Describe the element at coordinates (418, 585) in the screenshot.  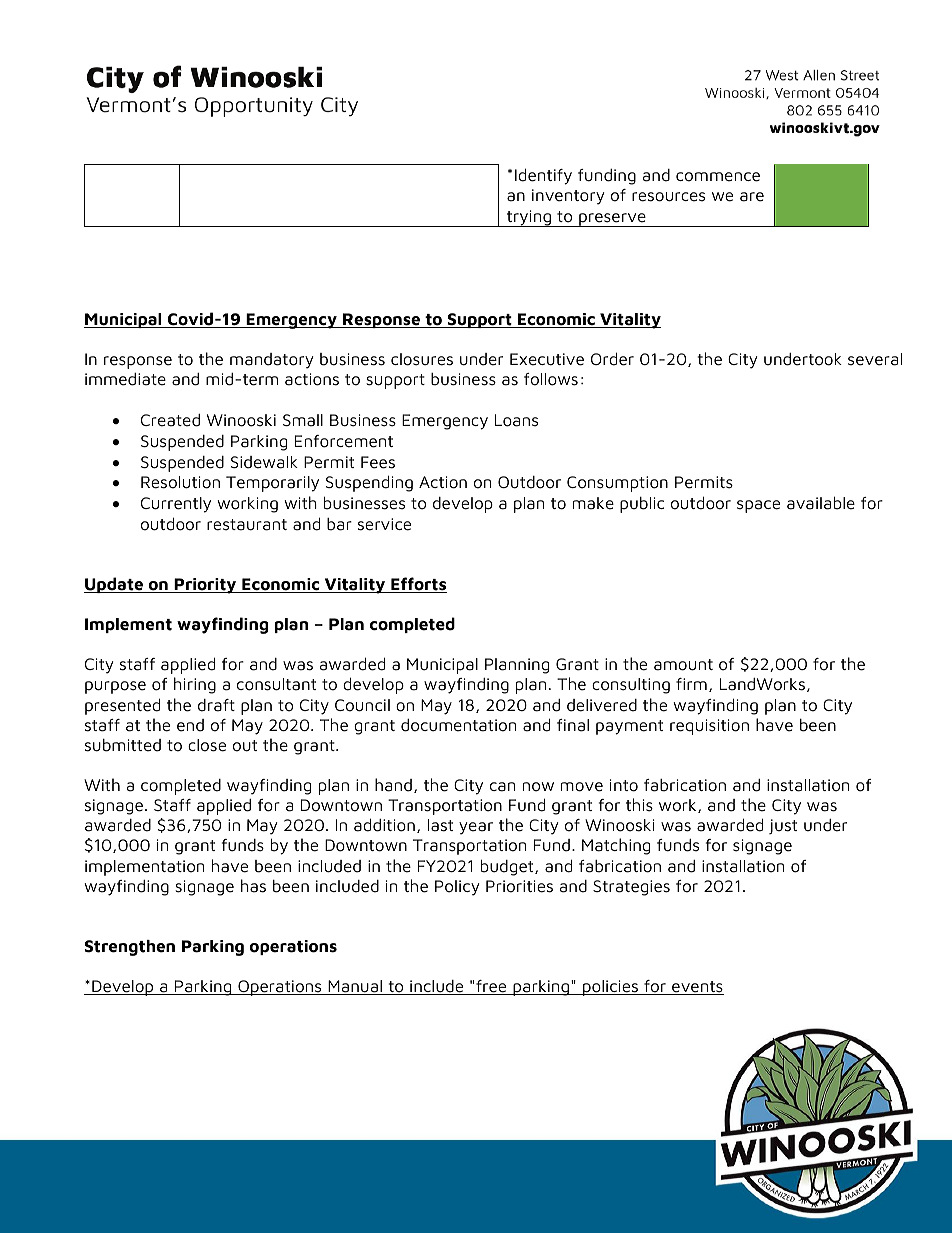
I see `Efforts` at that location.
